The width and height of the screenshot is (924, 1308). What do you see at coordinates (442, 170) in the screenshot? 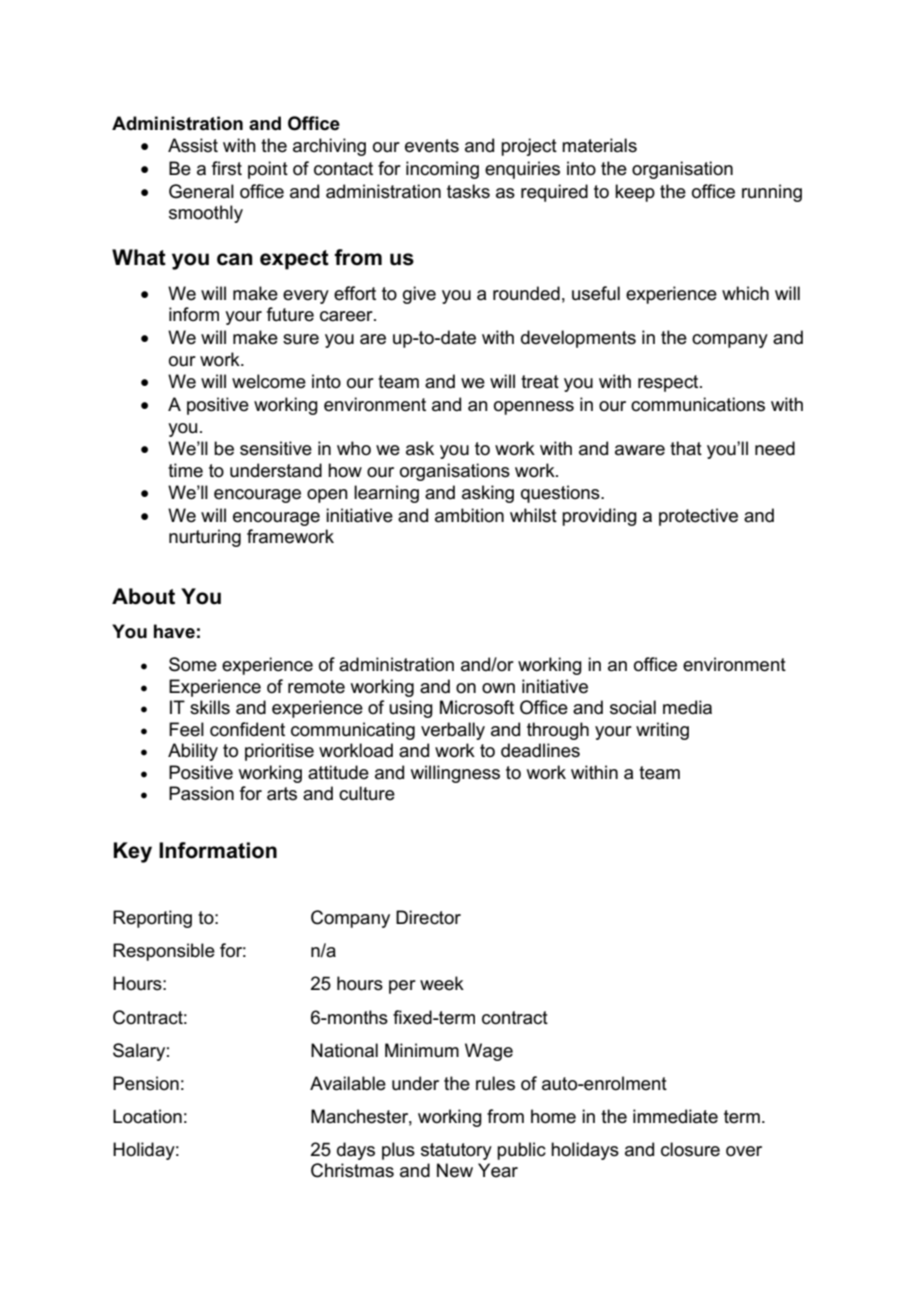
I see `incoming` at bounding box center [442, 170].
